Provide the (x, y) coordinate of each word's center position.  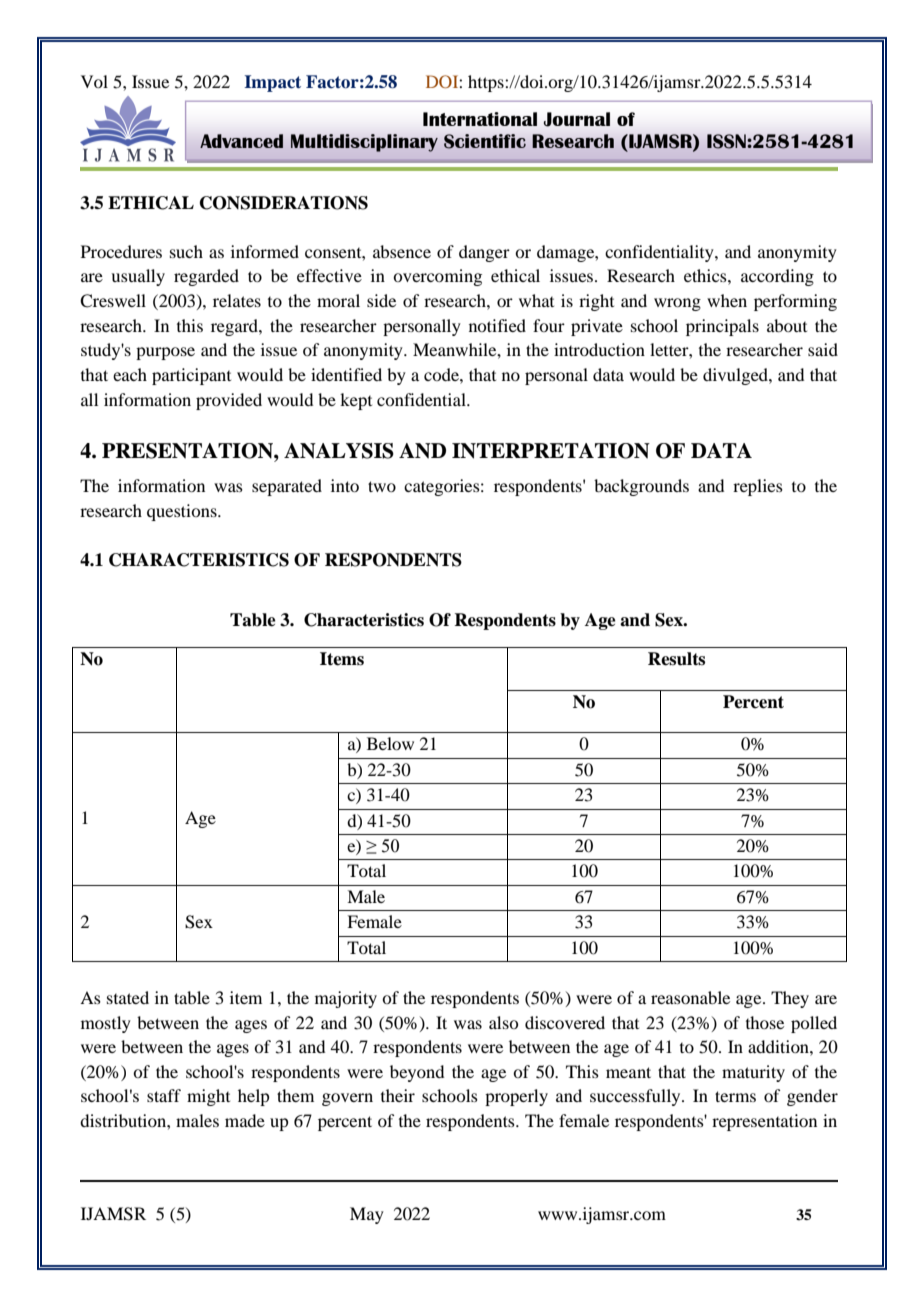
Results (676, 659)
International (480, 119)
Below (390, 743)
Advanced (241, 141)
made (245, 1120)
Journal (577, 119)
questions (183, 512)
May (367, 1215)
